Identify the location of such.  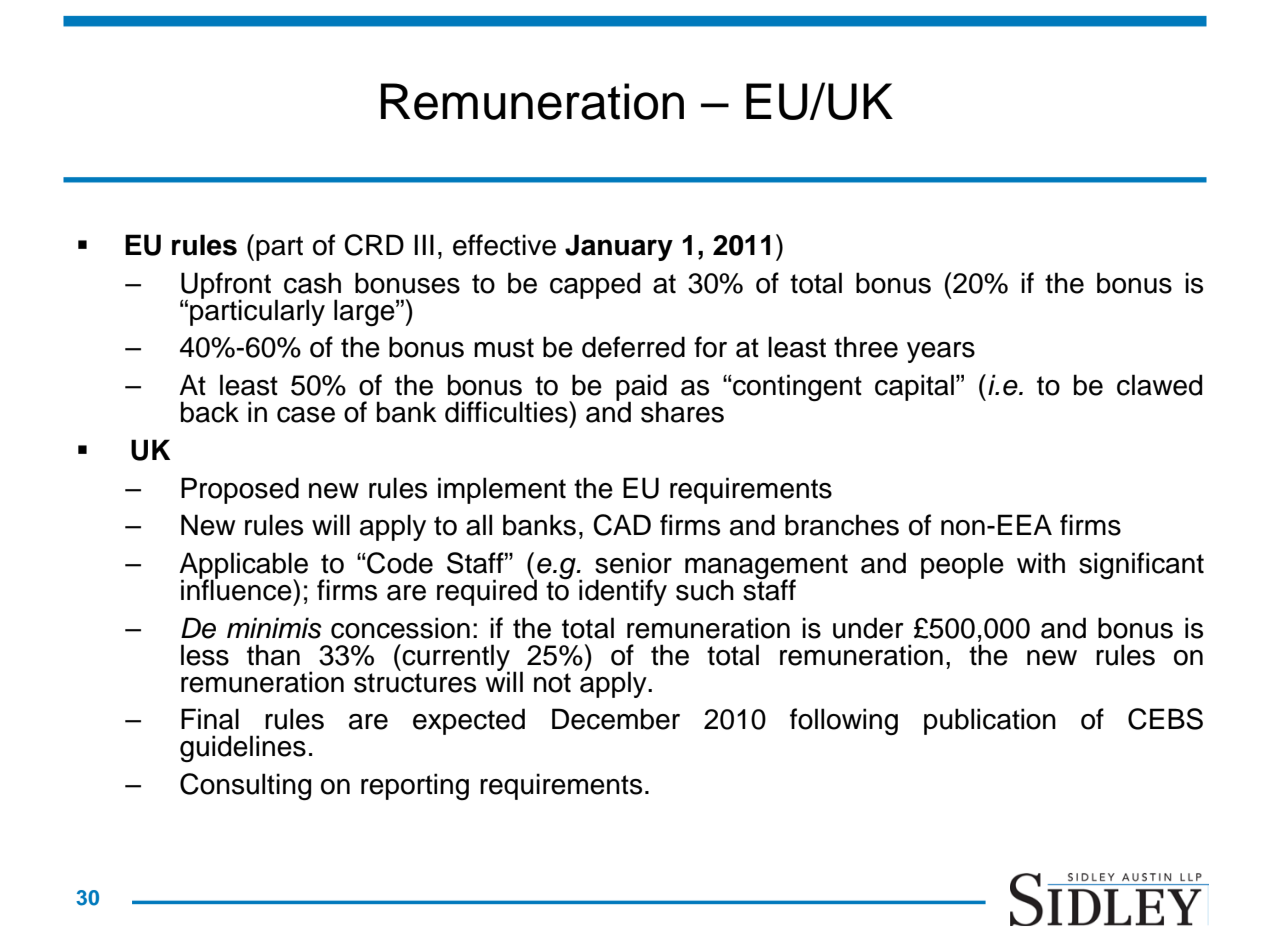
(705, 590).
